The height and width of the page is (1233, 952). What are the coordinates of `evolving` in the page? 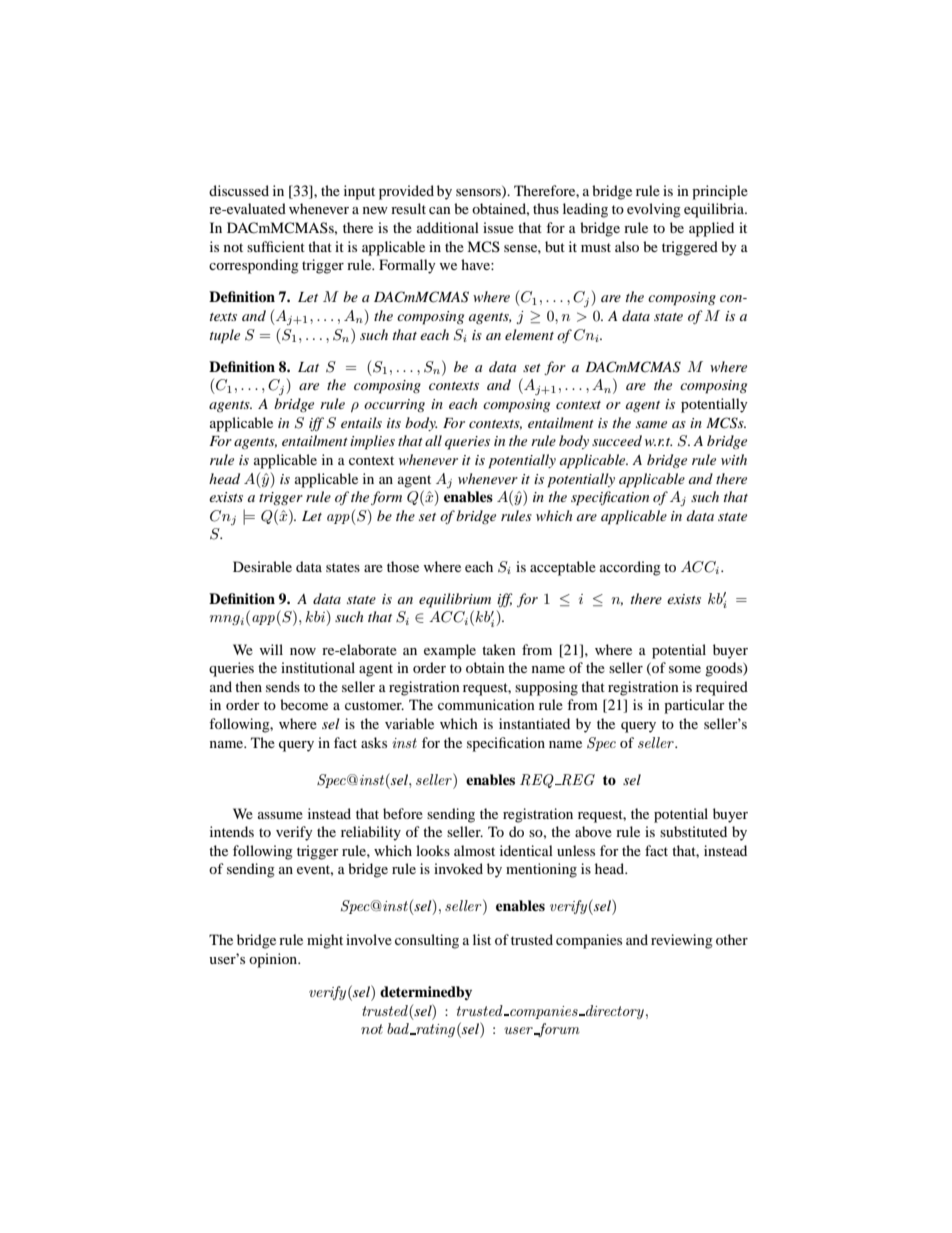 It's located at (654, 210).
